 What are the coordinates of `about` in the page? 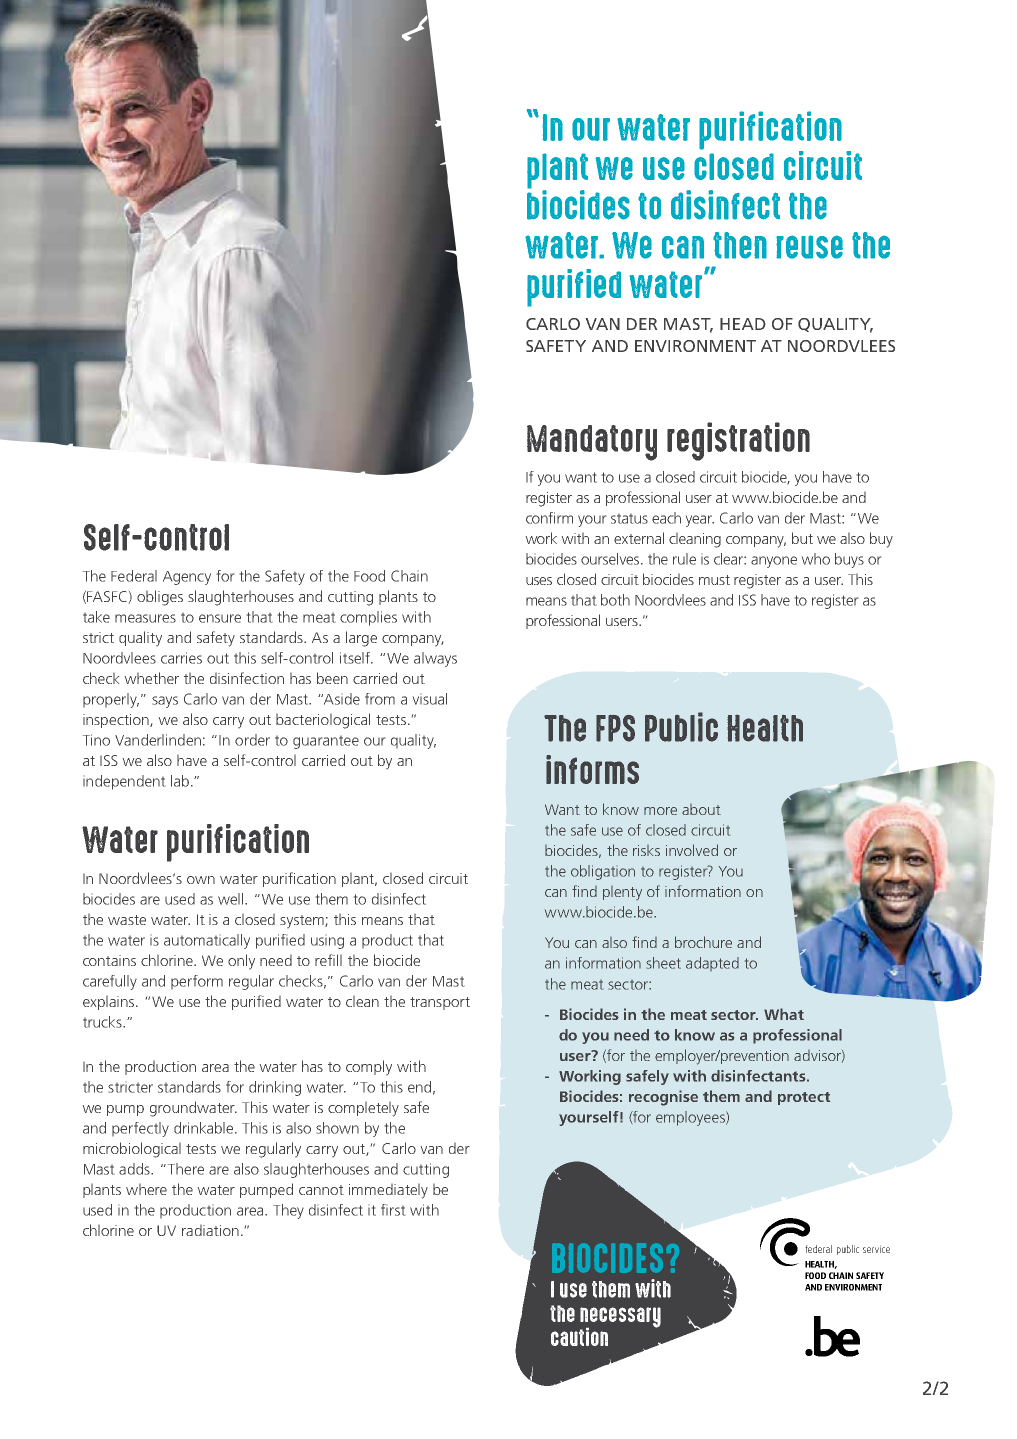 It's located at (701, 809).
